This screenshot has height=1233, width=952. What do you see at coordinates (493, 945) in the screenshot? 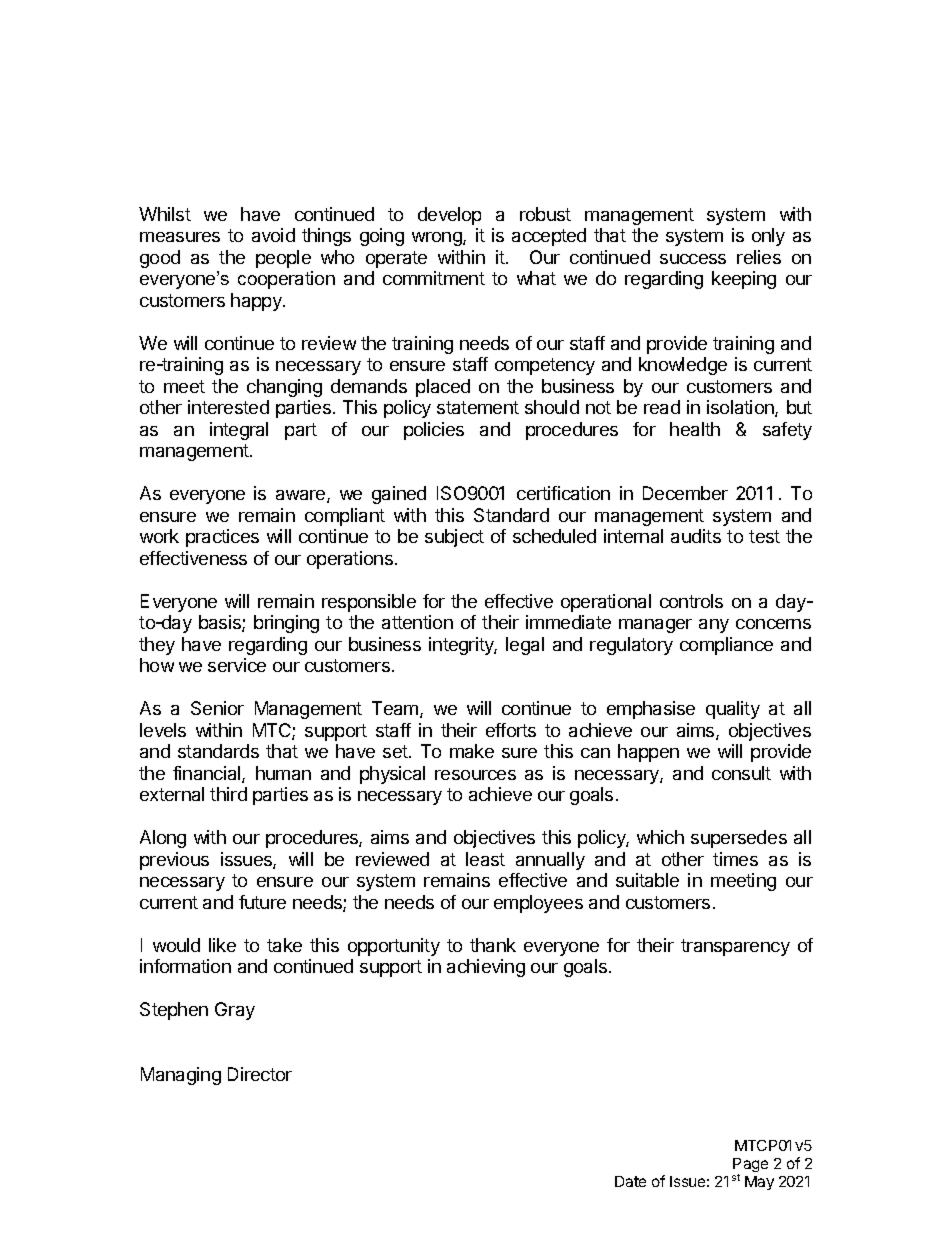
I see `thank` at bounding box center [493, 945].
